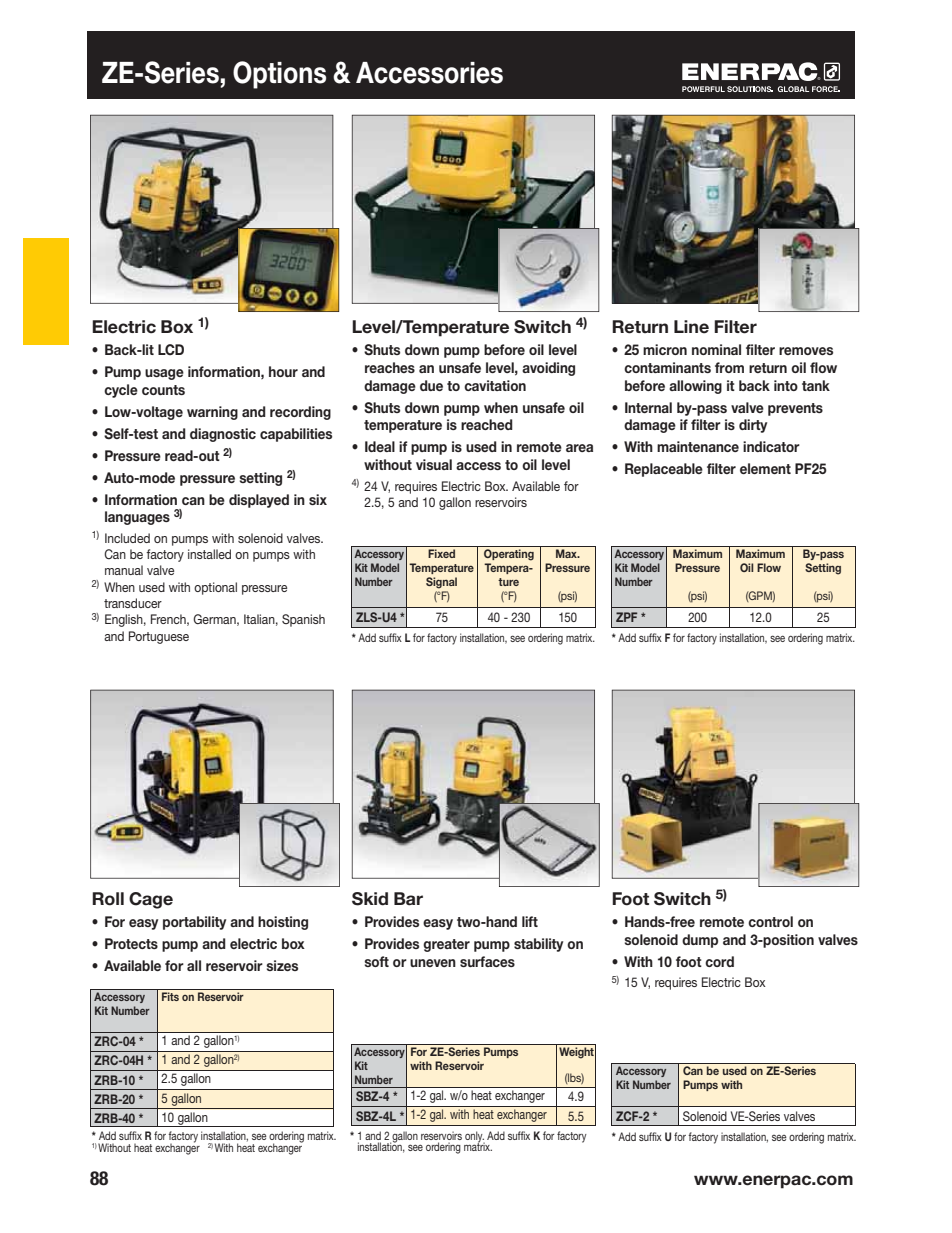 The width and height of the page is (952, 1233). Describe the element at coordinates (460, 367) in the page. I see `unsafe` at that location.
